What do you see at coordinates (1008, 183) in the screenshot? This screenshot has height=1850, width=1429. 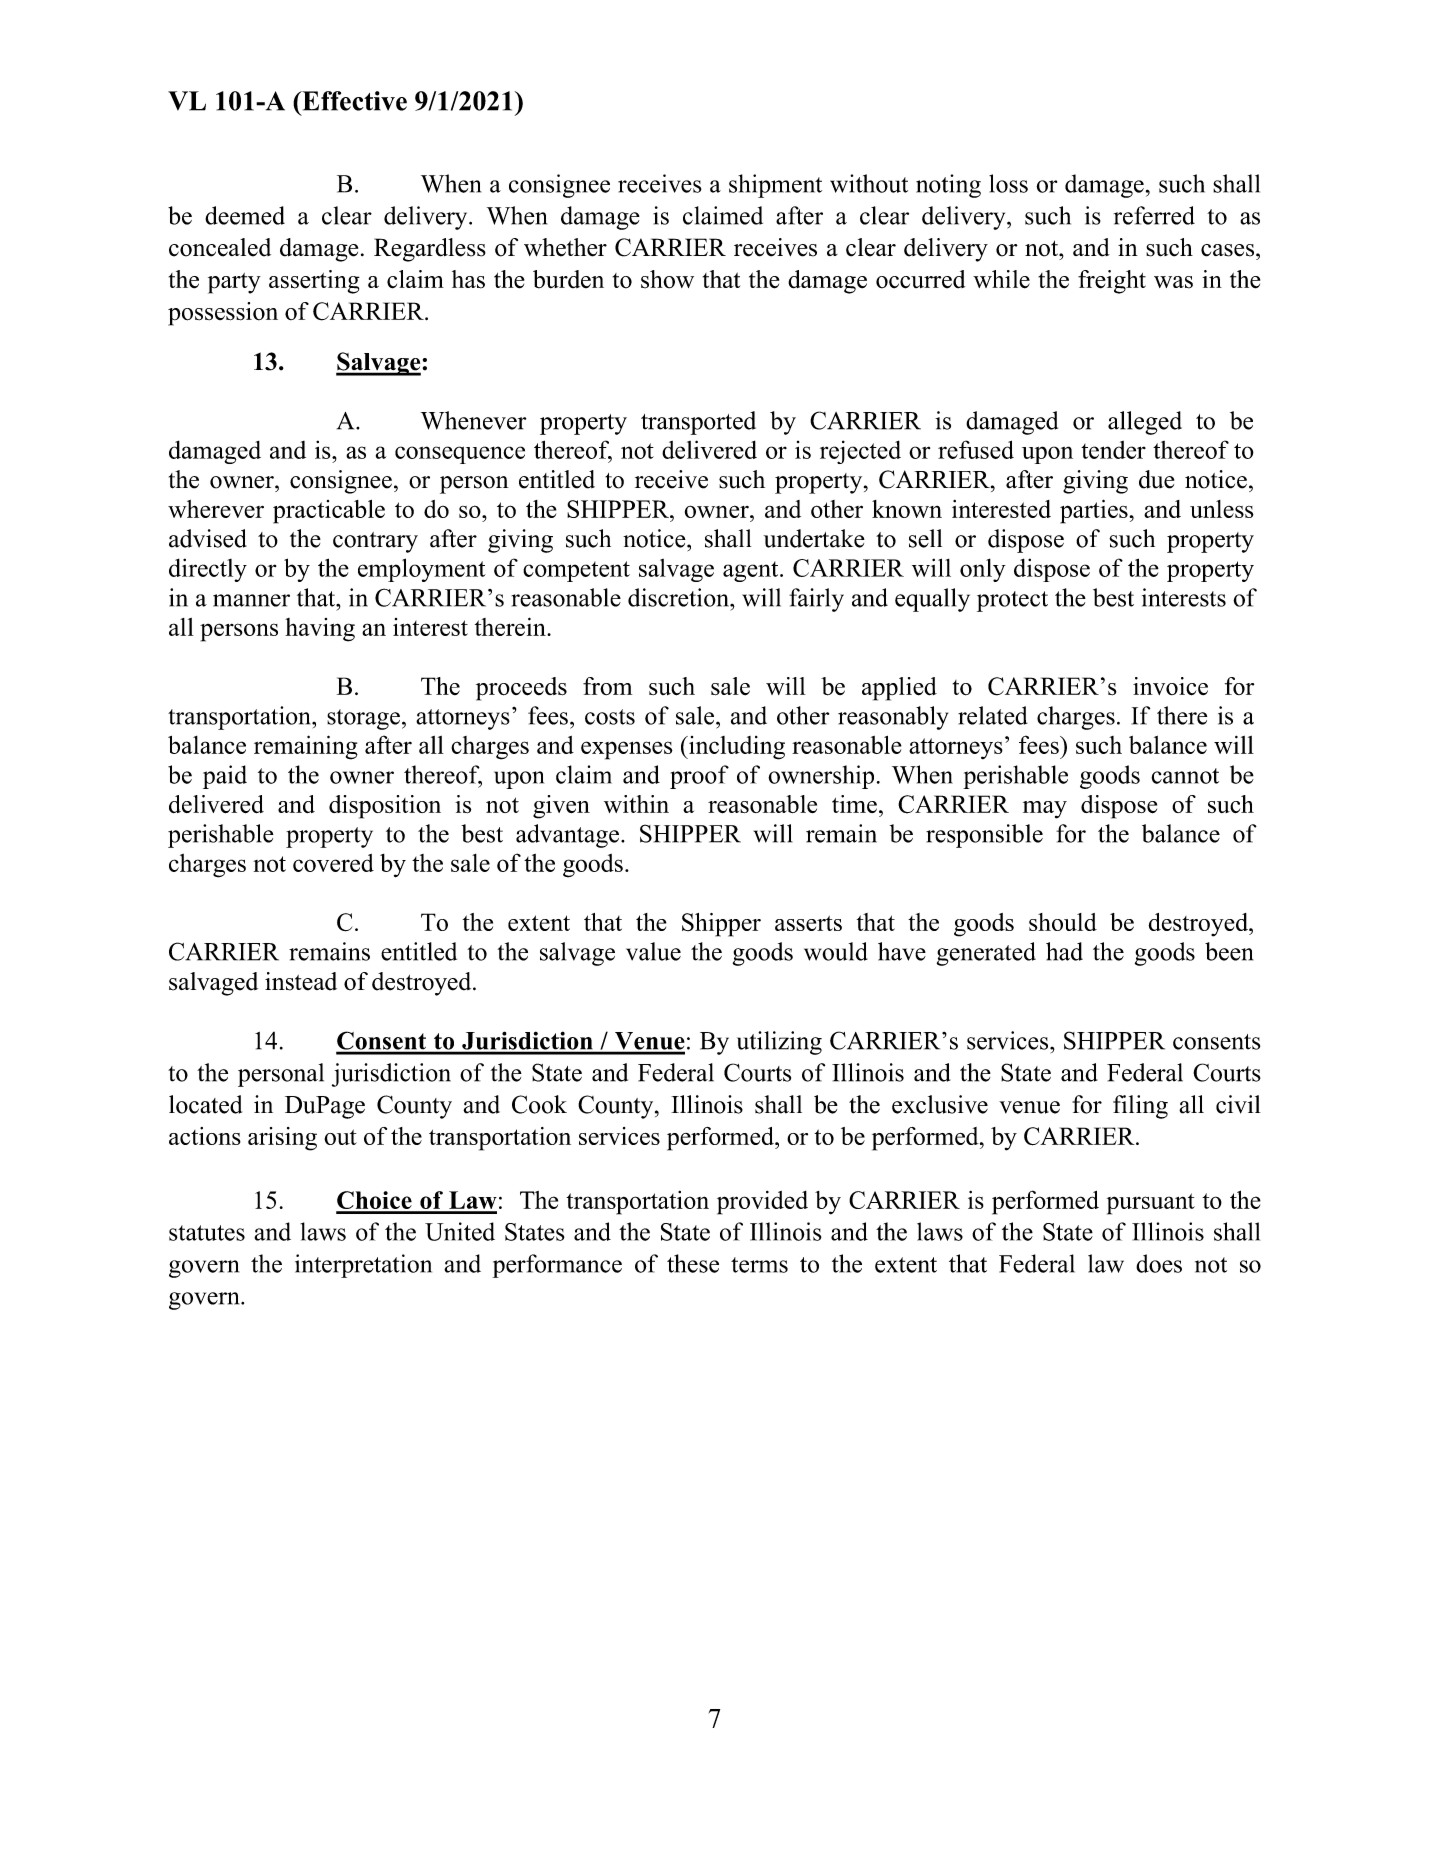 I see `loss` at bounding box center [1008, 183].
